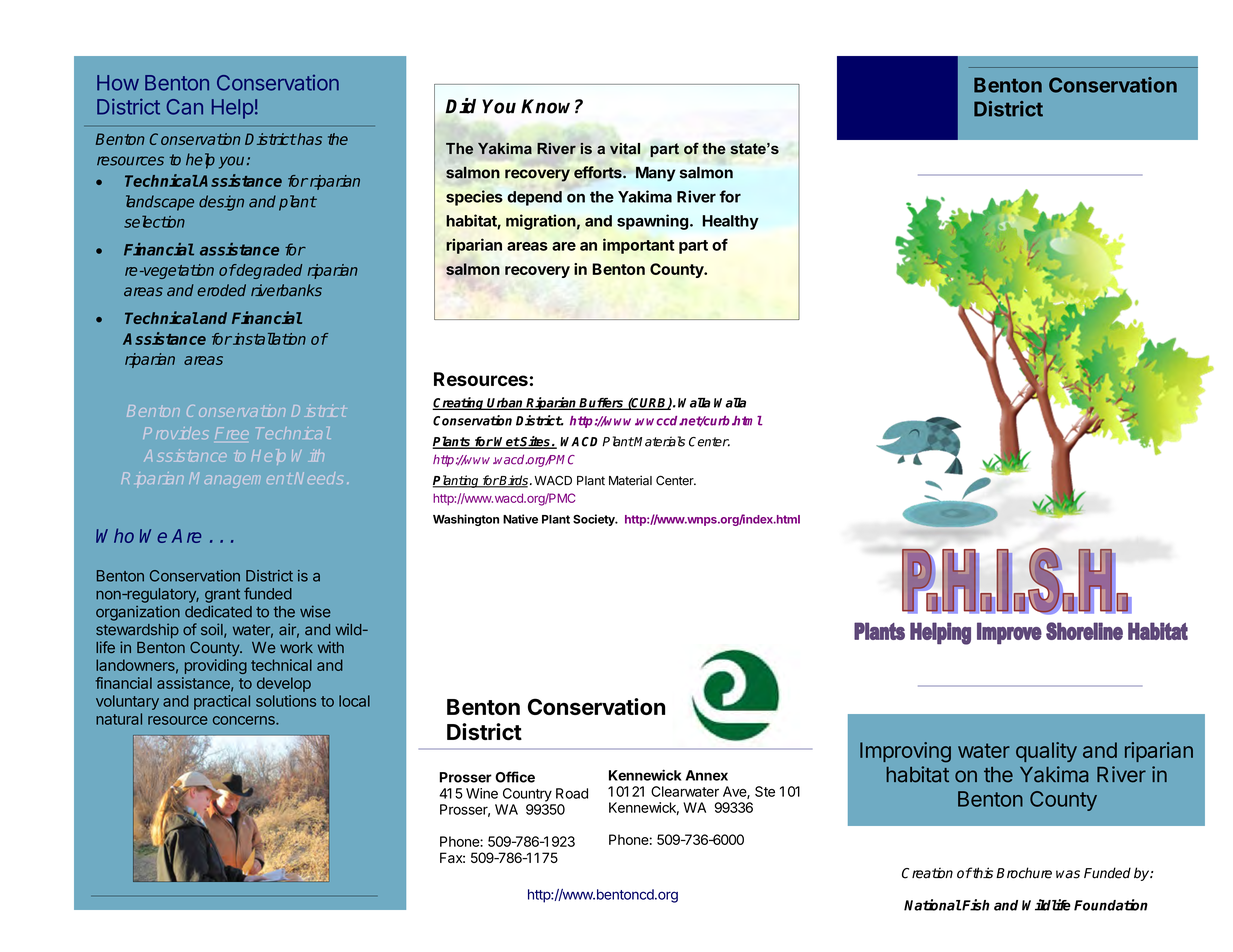 The width and height of the screenshot is (1233, 952). I want to click on vital, so click(625, 149).
